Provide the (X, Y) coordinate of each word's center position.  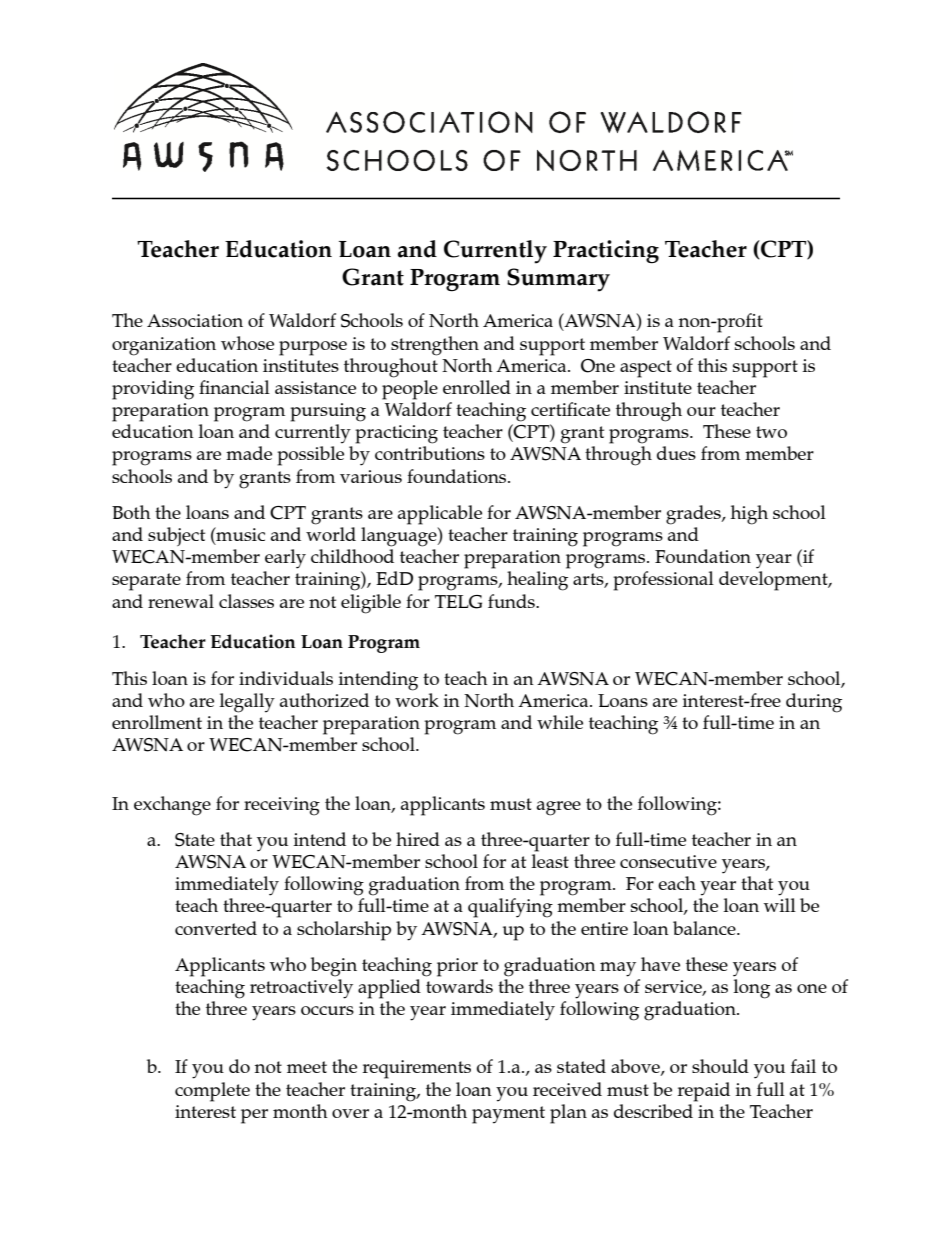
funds (512, 601)
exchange (172, 806)
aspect (646, 369)
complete (212, 1092)
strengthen (435, 346)
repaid (703, 1092)
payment (508, 1115)
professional (663, 581)
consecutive (668, 861)
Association (195, 320)
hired (418, 839)
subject (176, 536)
